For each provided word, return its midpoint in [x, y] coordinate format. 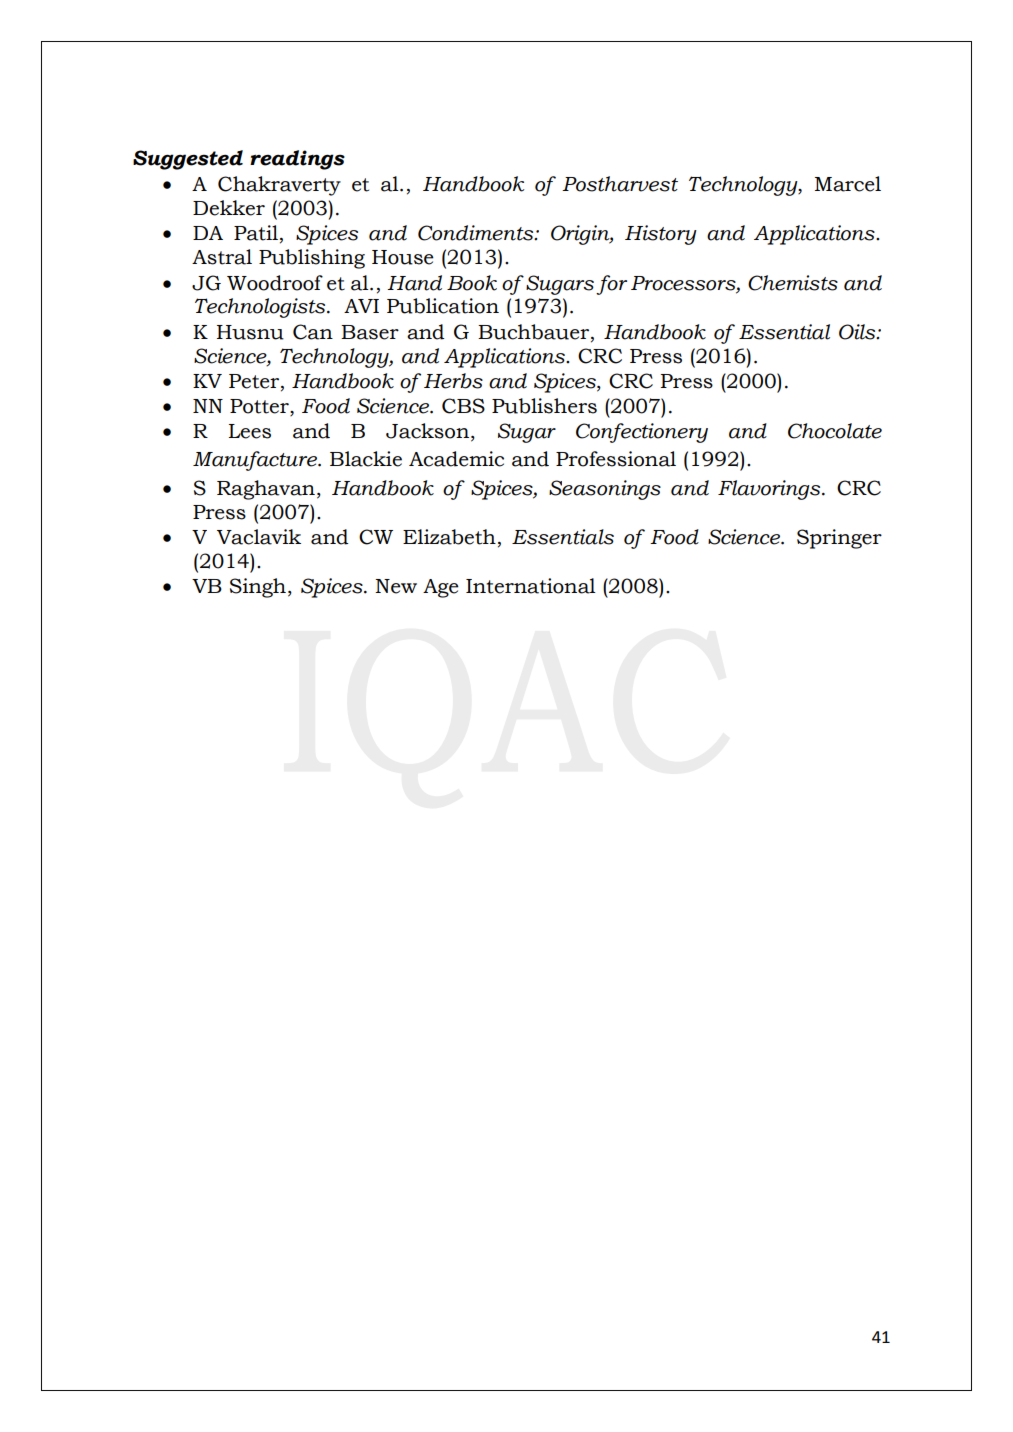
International [531, 586]
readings [297, 160]
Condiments [477, 233]
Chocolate [835, 431]
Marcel [848, 184]
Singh [258, 588]
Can [313, 332]
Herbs [453, 381]
